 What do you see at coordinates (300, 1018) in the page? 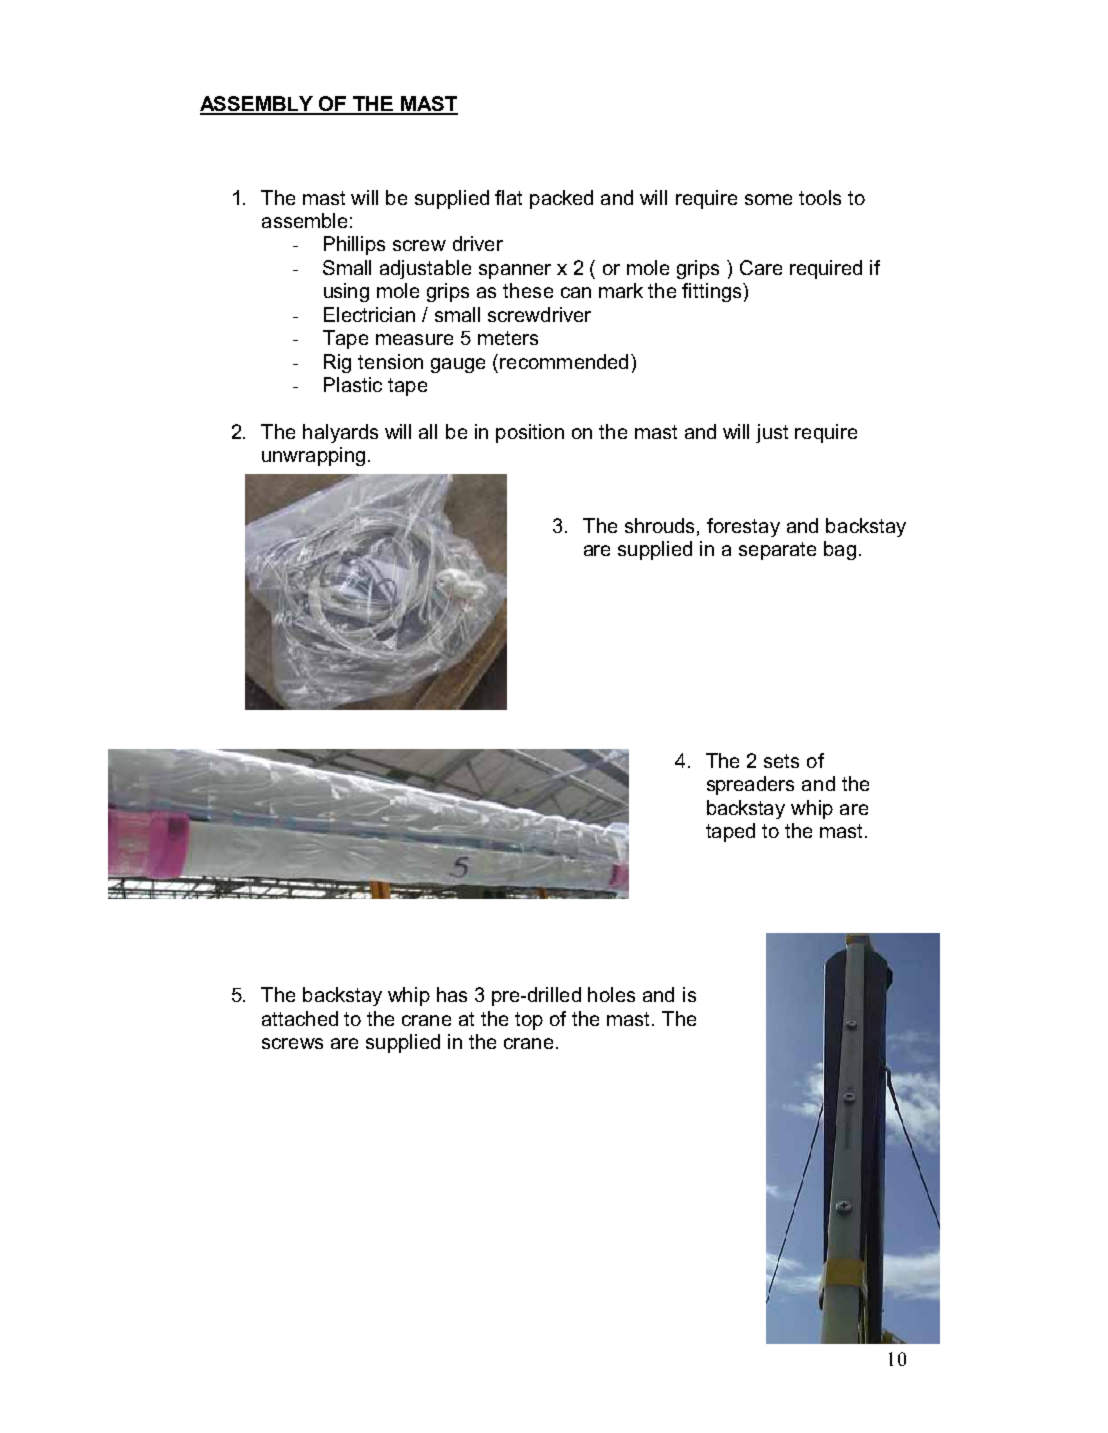
I see `attached` at bounding box center [300, 1018].
